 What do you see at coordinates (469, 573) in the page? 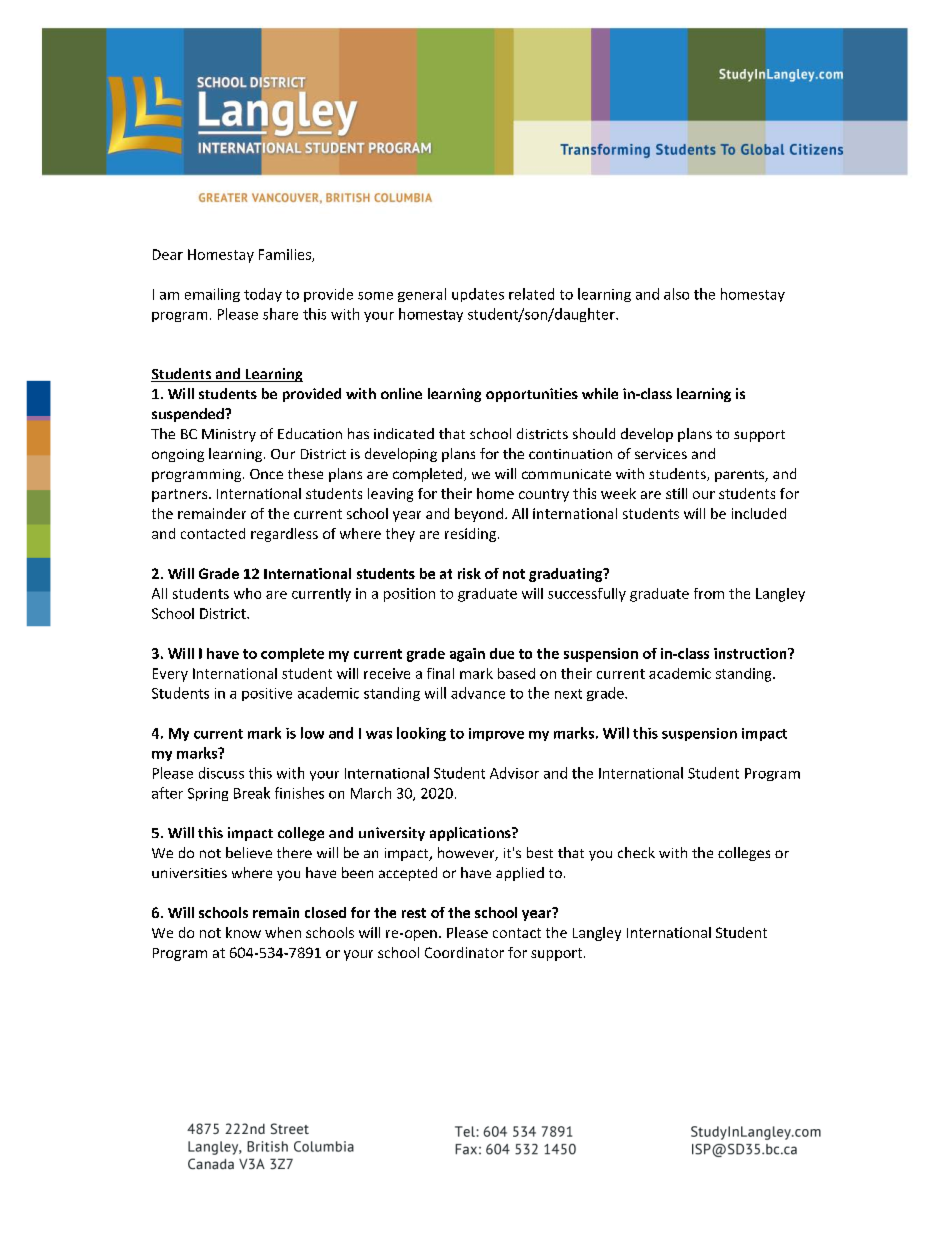
I see `risk` at bounding box center [469, 573].
